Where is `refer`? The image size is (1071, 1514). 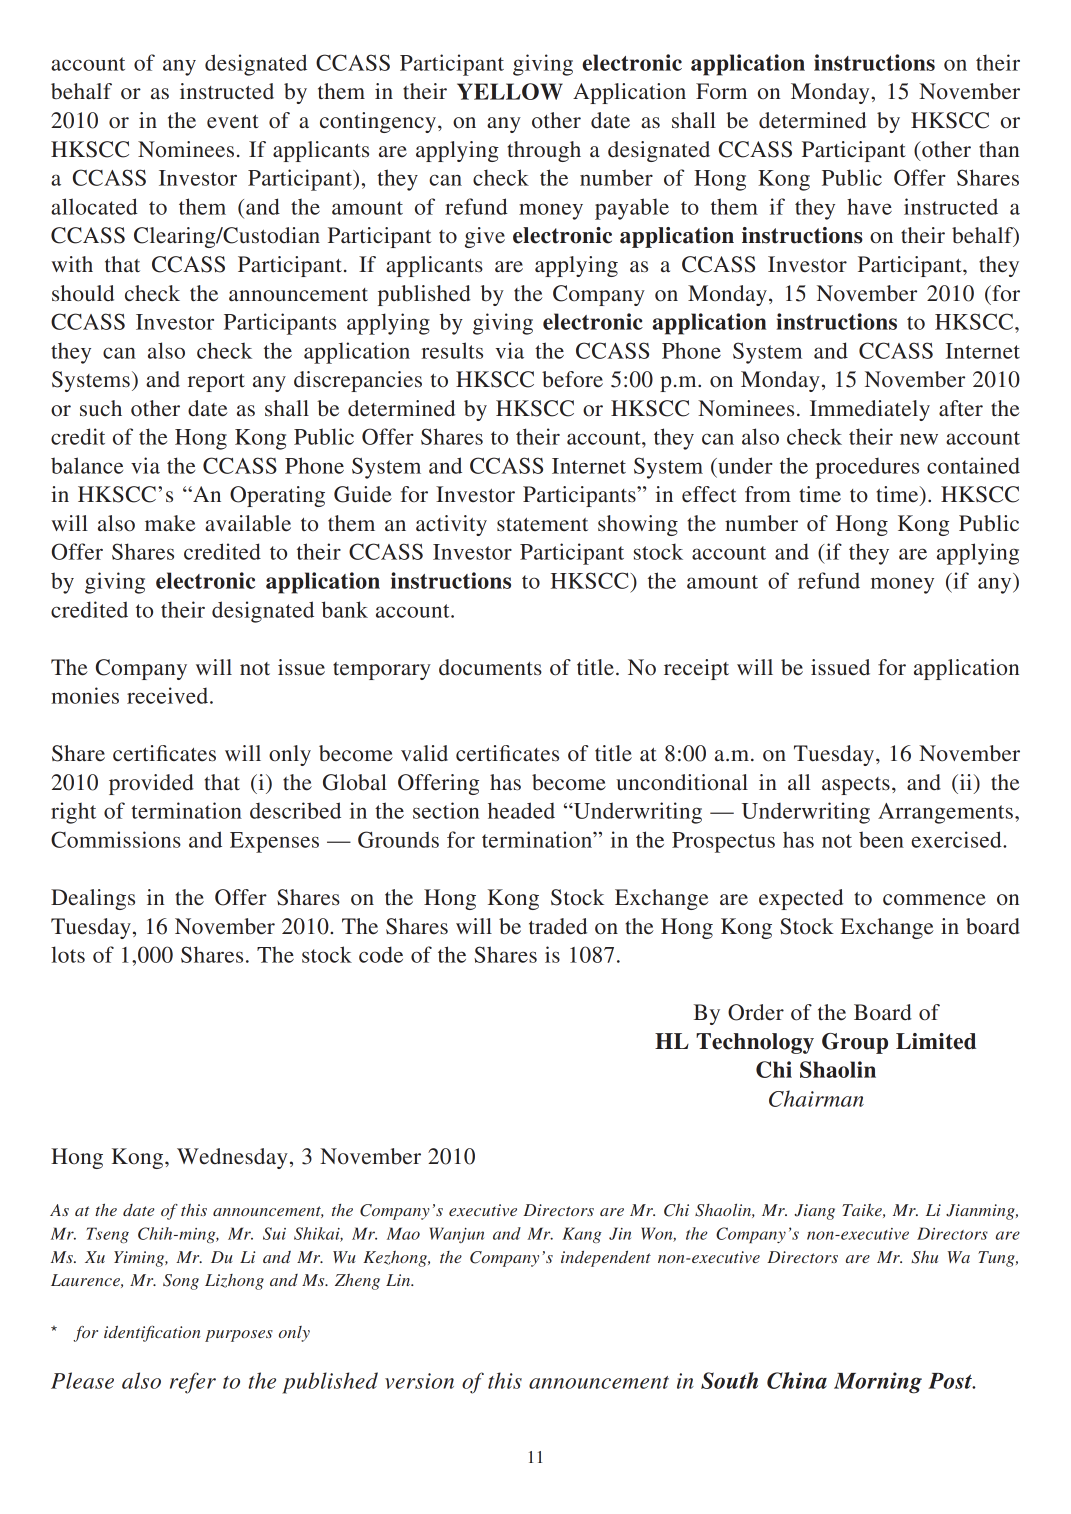 refer is located at coordinates (193, 1383).
